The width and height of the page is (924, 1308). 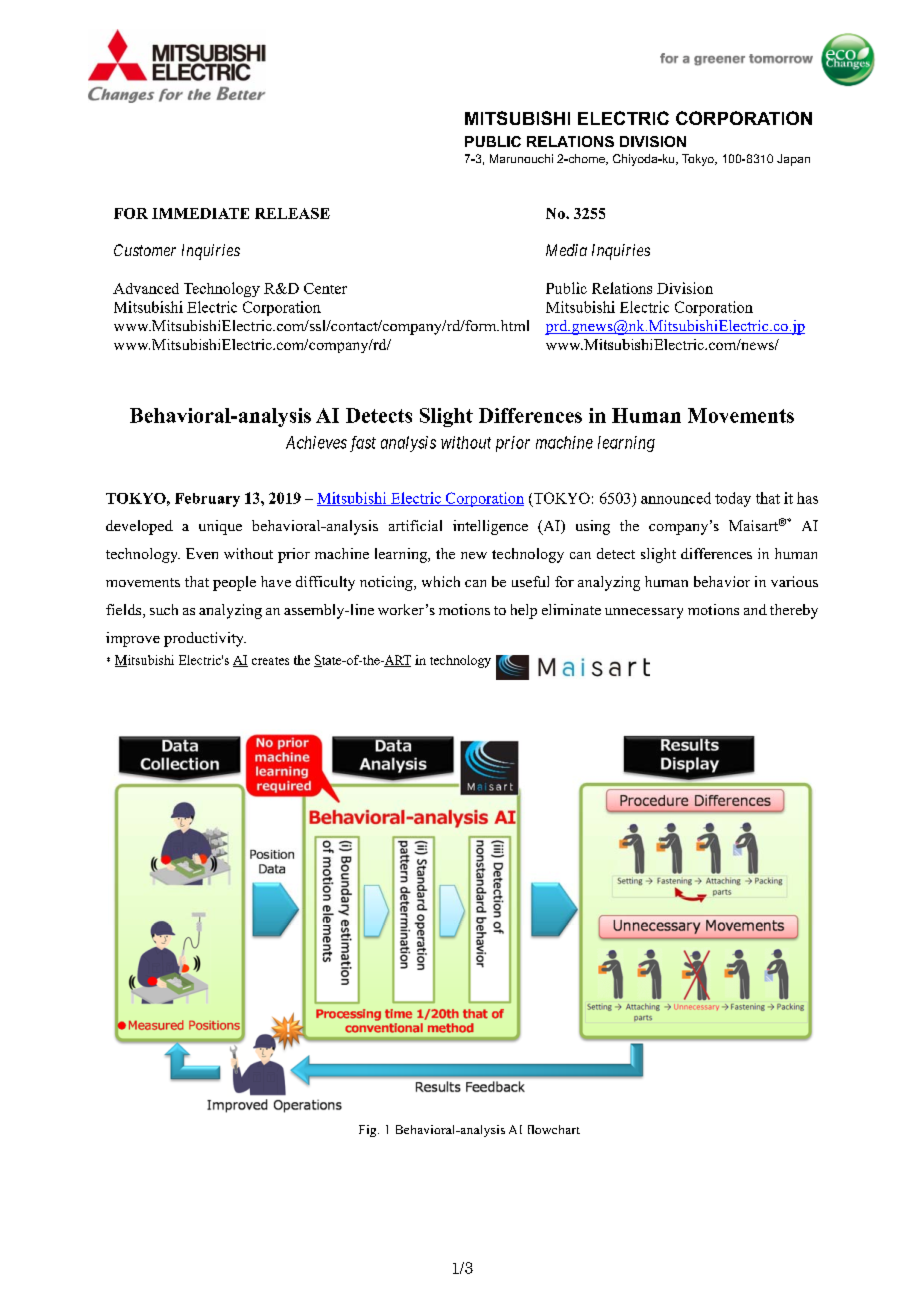 I want to click on help, so click(x=524, y=611).
